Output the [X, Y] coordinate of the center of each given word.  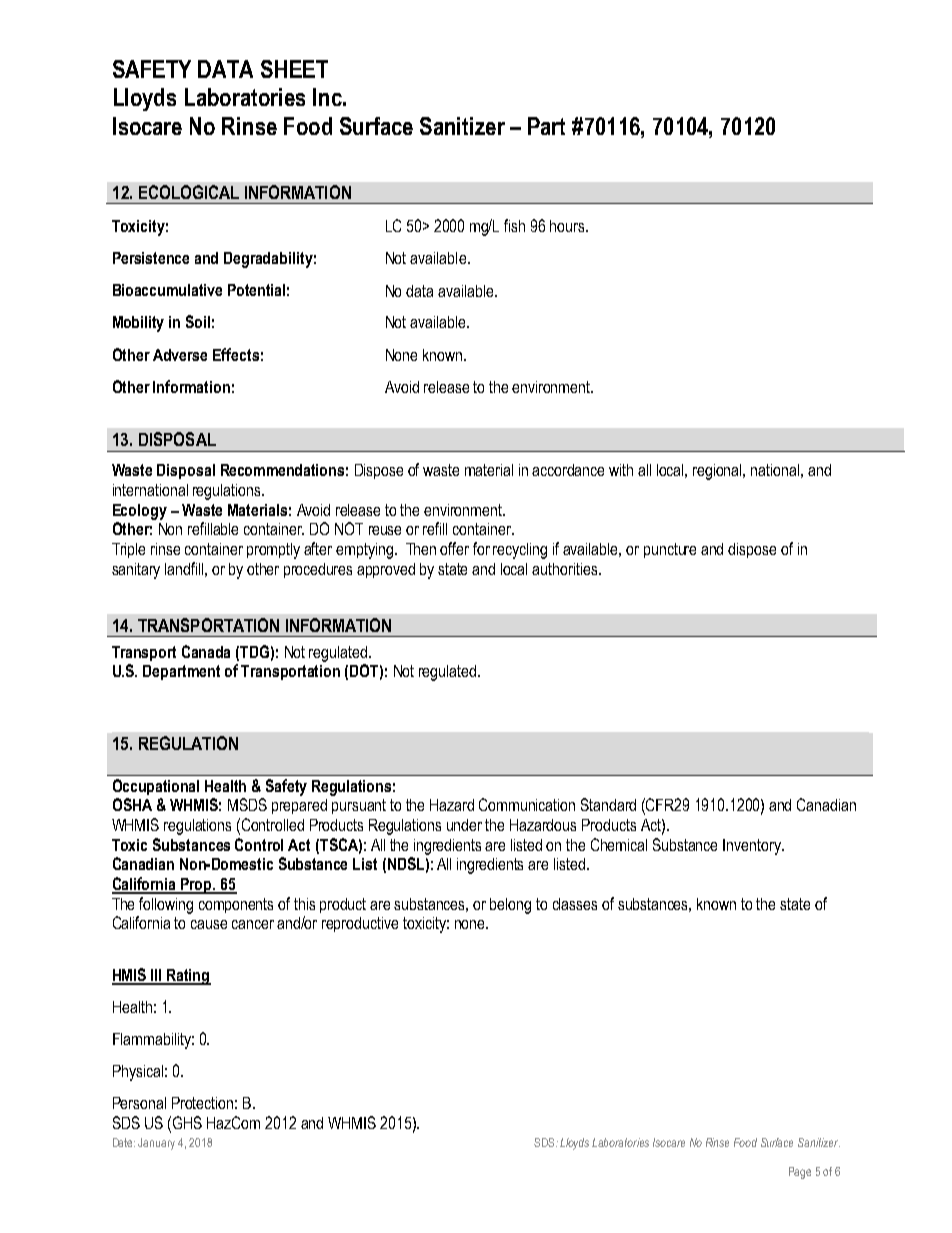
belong [510, 906]
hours [568, 226]
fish [514, 225]
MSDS [247, 804]
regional [719, 472]
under [464, 825]
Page [800, 1173]
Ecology [140, 512]
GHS [187, 1122]
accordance [568, 470]
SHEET [294, 69]
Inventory [753, 847]
